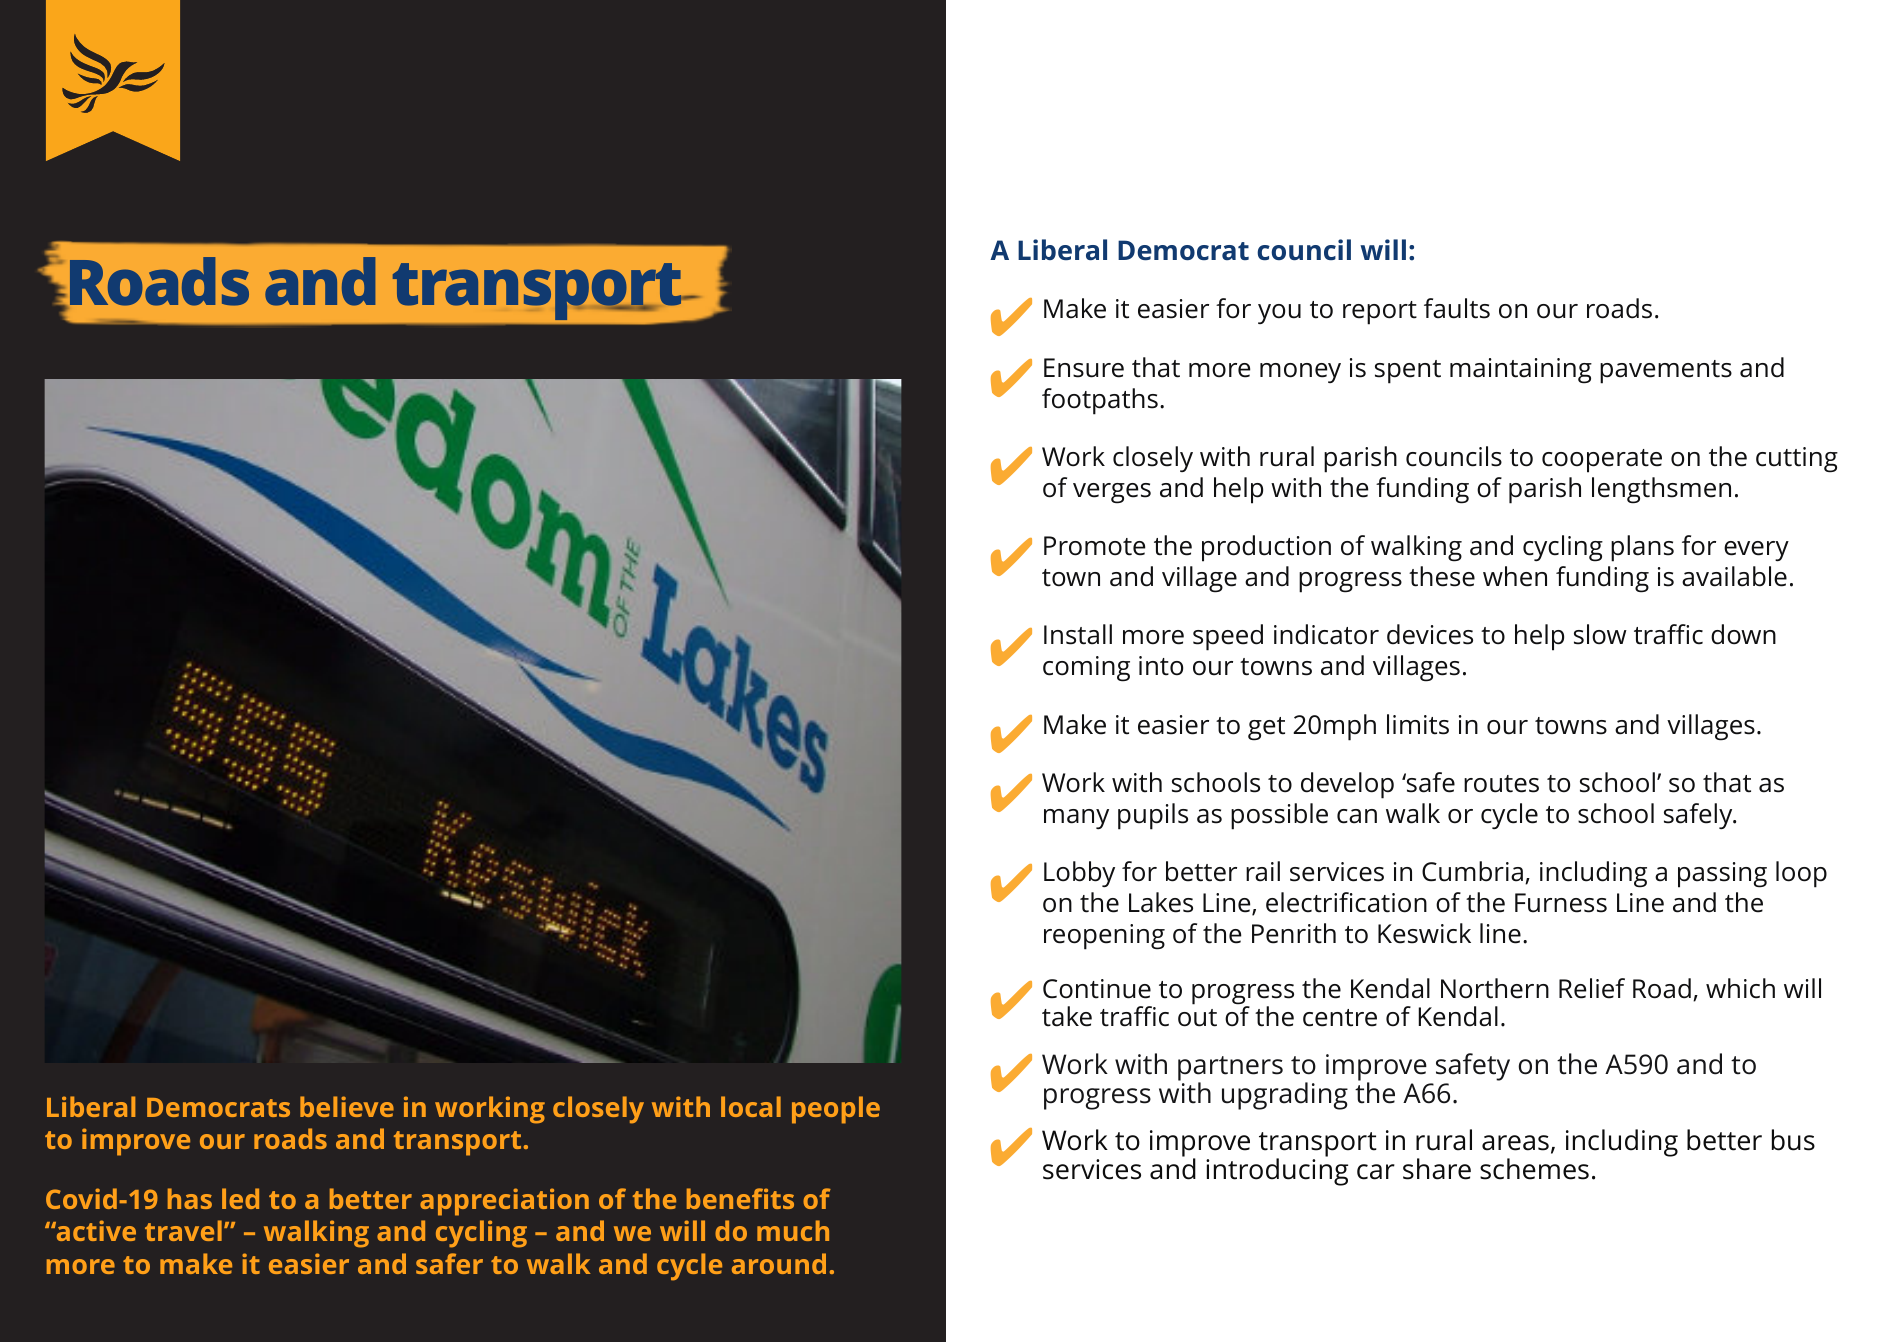 This page has height=1342, width=1892. I want to click on much, so click(793, 1230).
